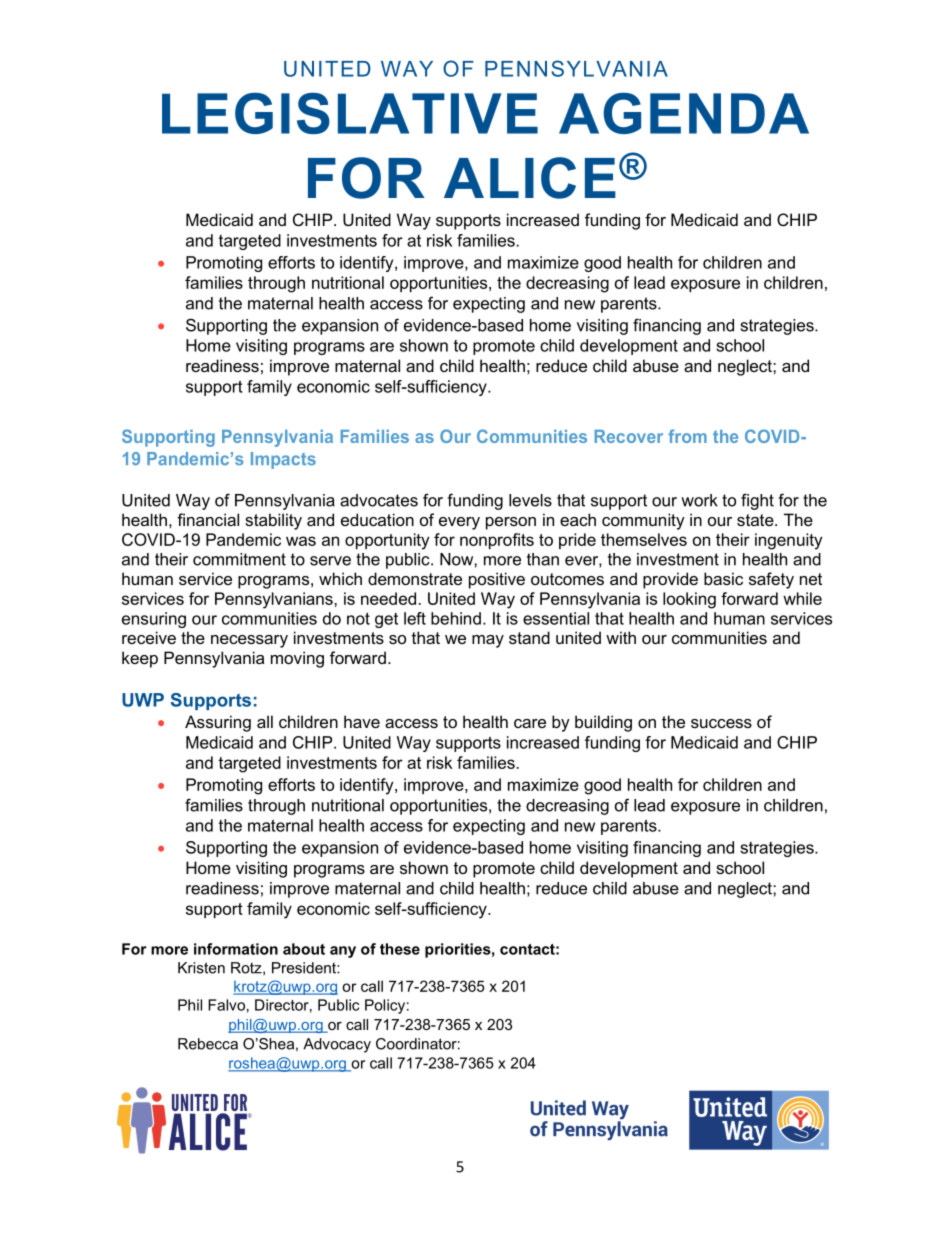 This screenshot has width=952, height=1233. Describe the element at coordinates (208, 1044) in the screenshot. I see `Rebecca` at that location.
